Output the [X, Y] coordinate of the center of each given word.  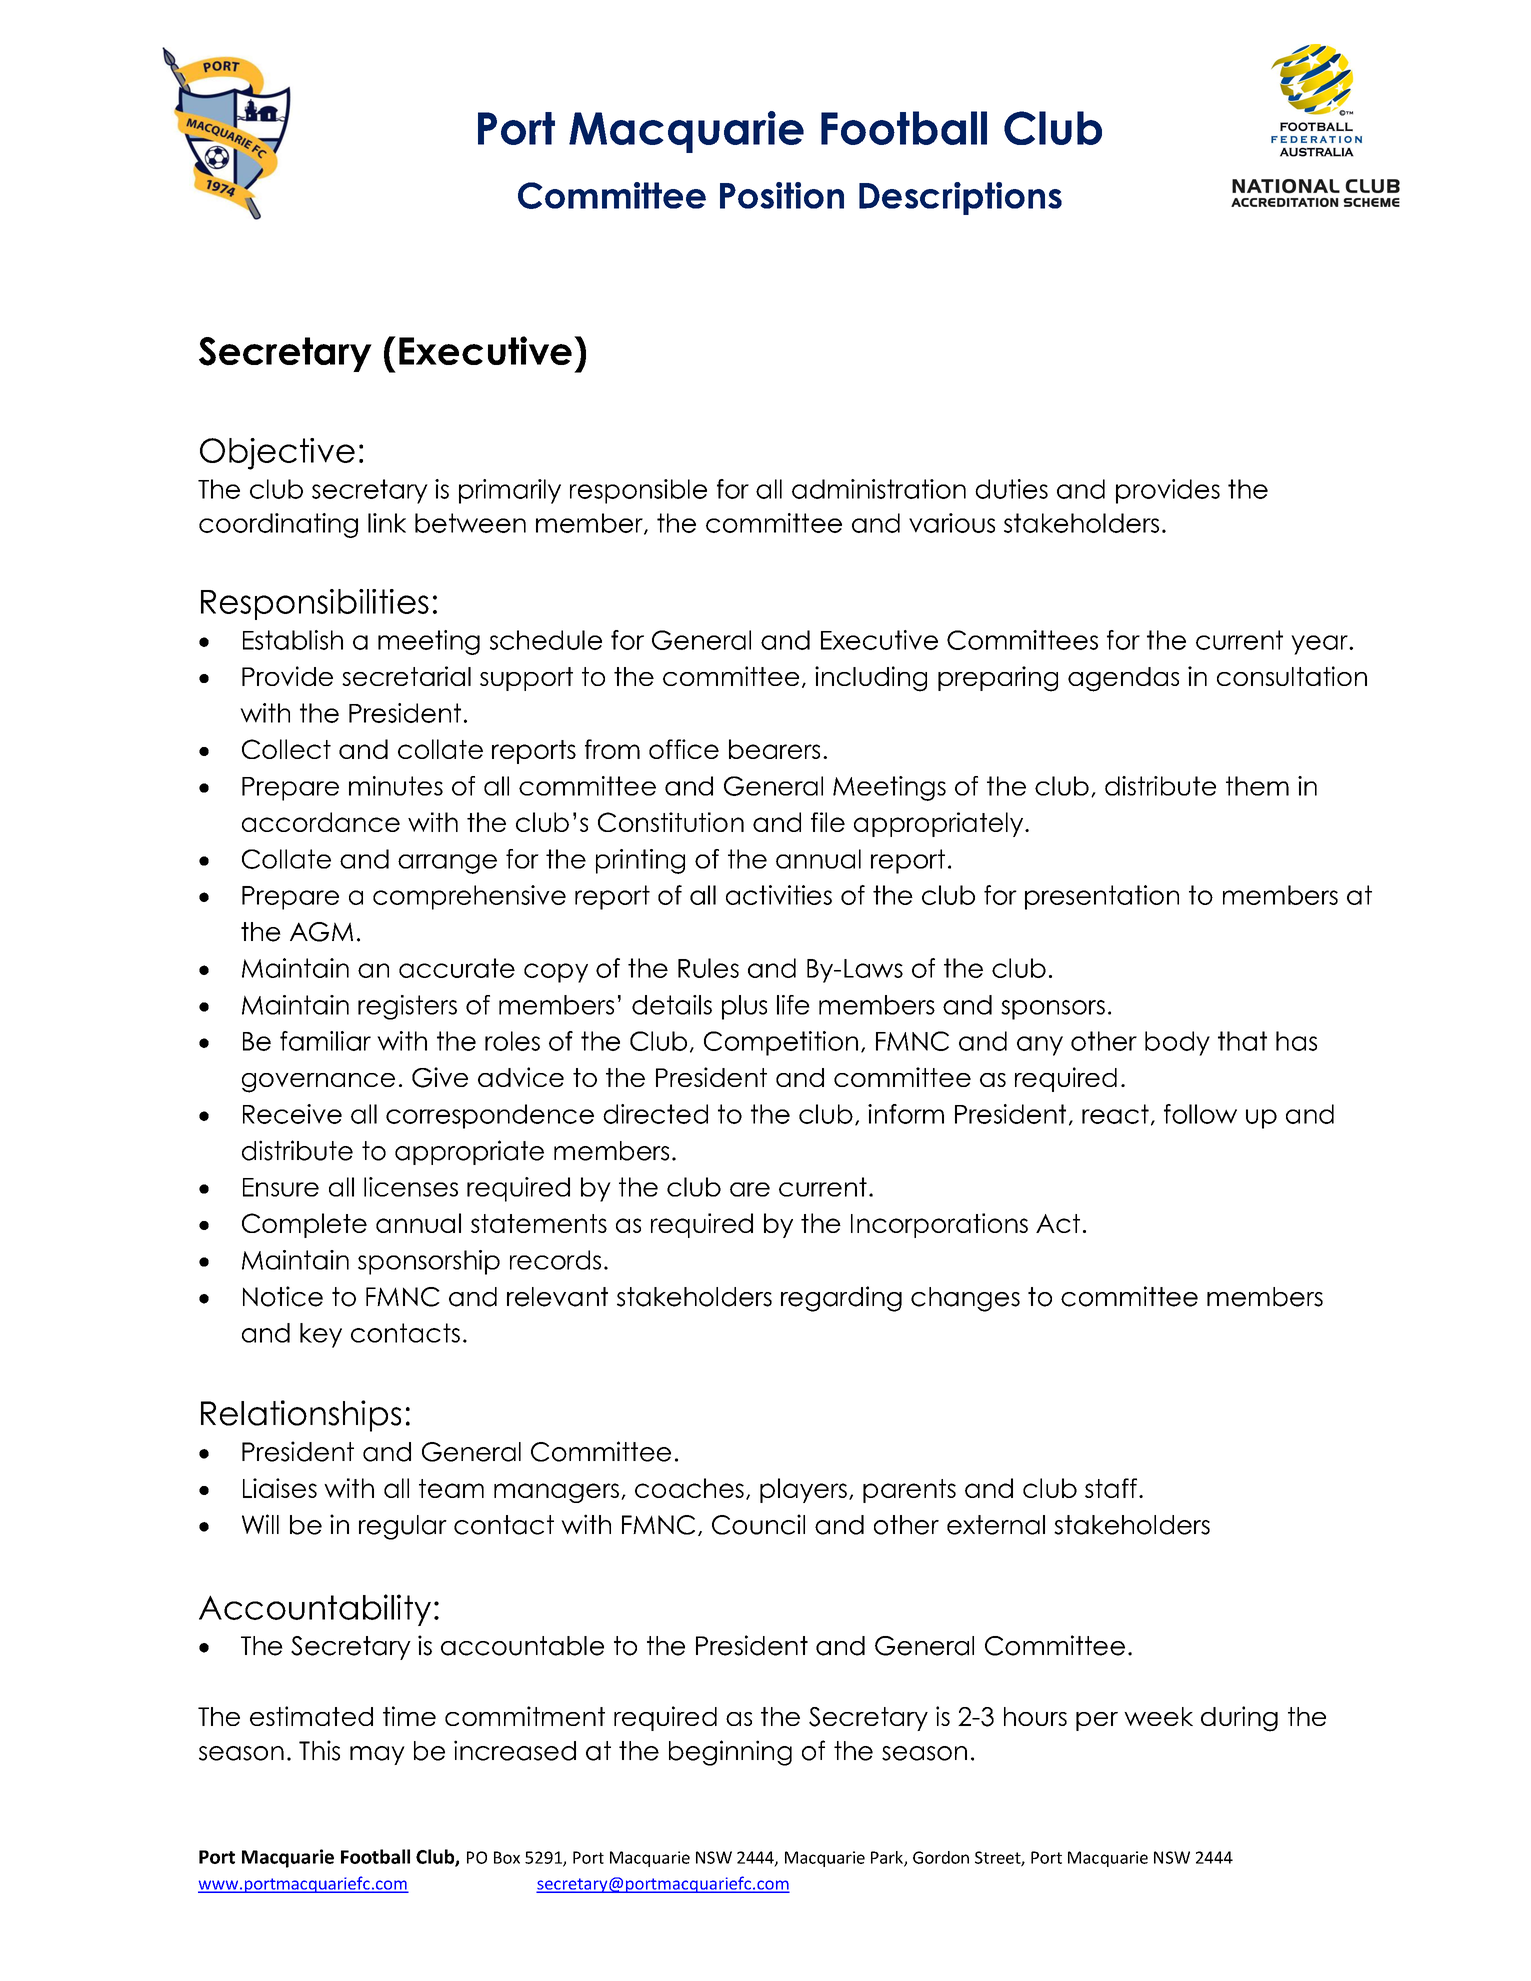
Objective [277, 454]
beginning [730, 1753]
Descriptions [960, 198]
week [1158, 1716]
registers [407, 1007]
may [377, 1755]
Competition [781, 1043]
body [1177, 1043]
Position [782, 195]
